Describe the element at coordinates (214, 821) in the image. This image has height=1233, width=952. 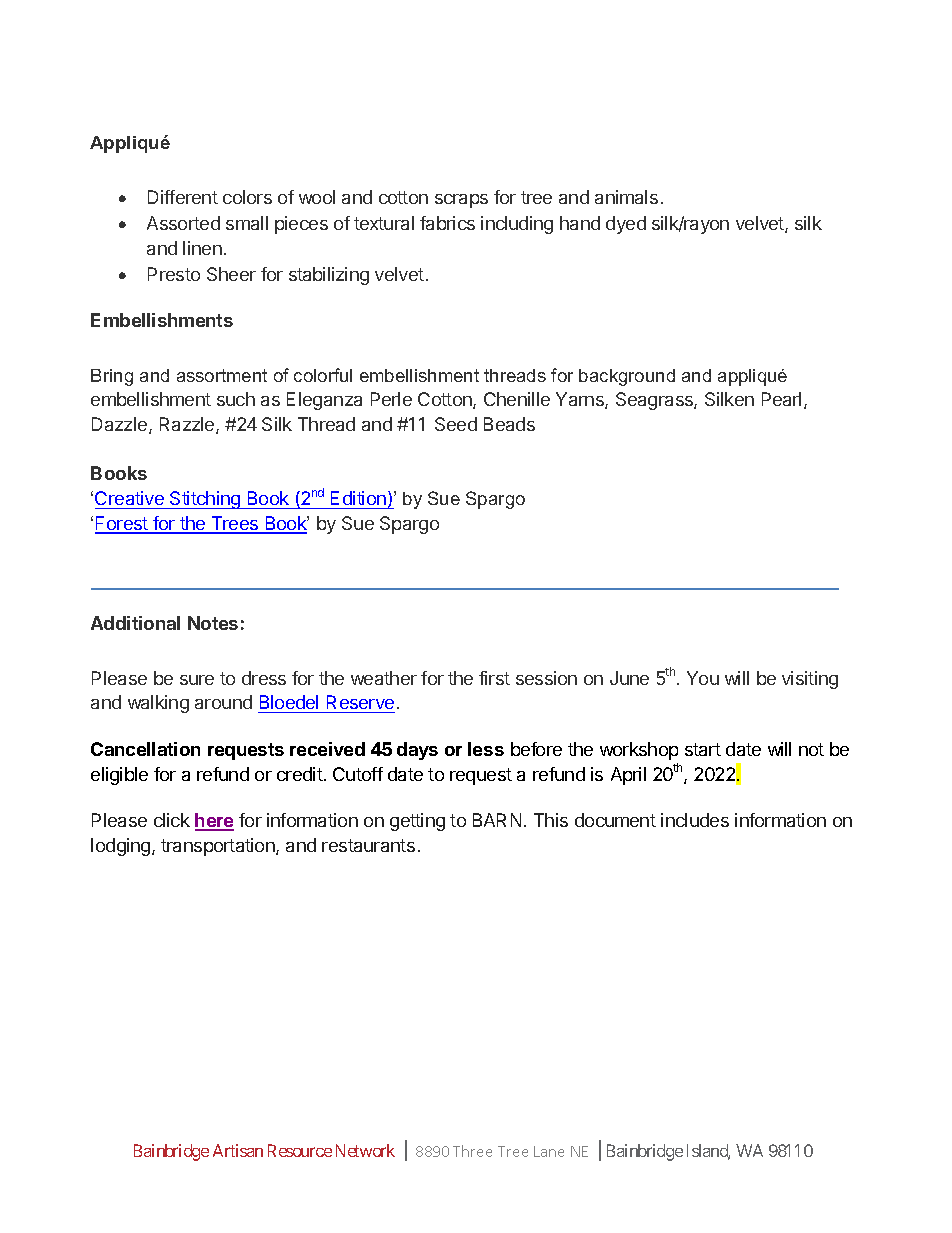
I see `here` at that location.
